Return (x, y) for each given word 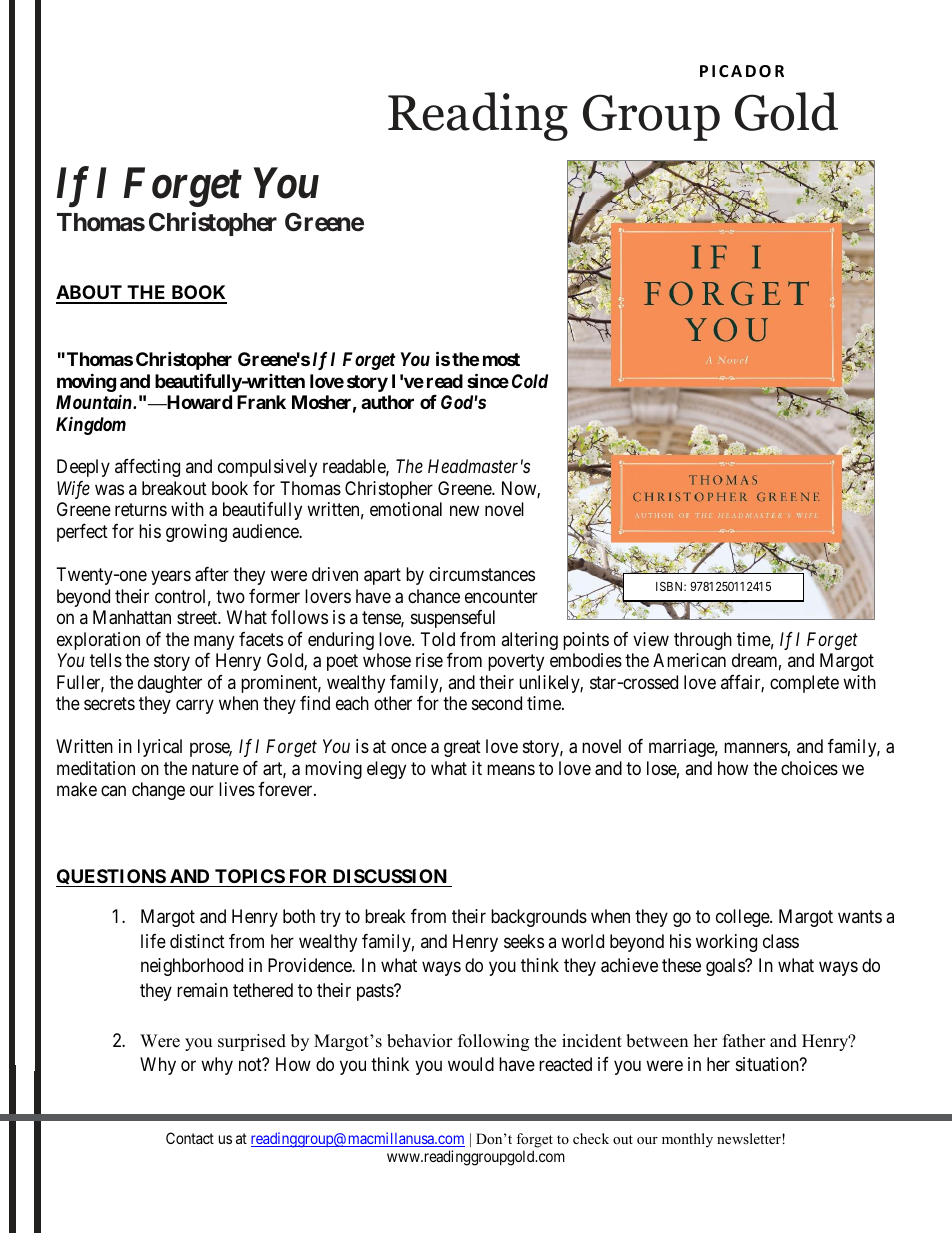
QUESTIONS (111, 878)
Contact (190, 1138)
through (703, 641)
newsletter (750, 1138)
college (743, 918)
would (471, 1064)
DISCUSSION (390, 876)
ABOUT (90, 294)
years (171, 578)
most (501, 359)
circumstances (482, 574)
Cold (530, 381)
